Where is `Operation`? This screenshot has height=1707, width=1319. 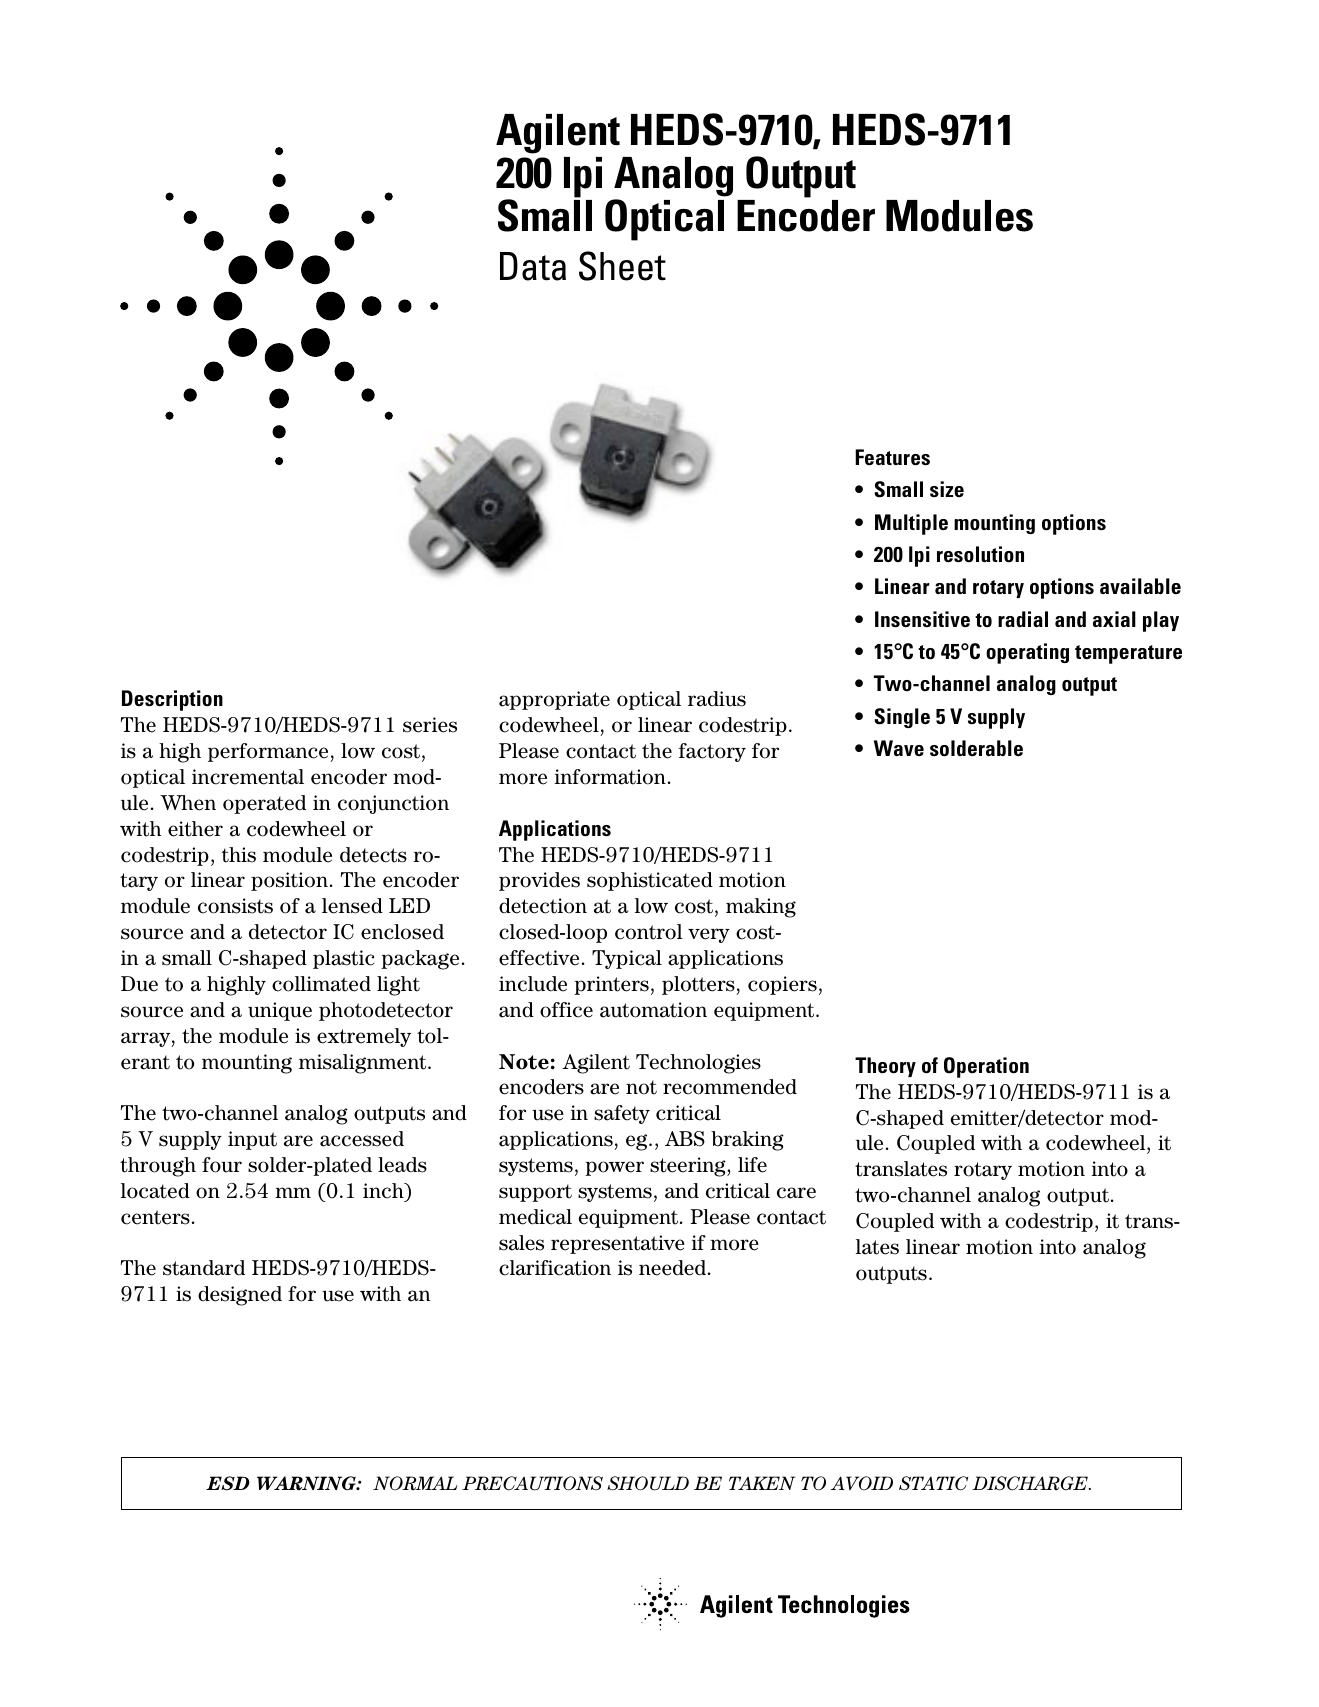
Operation is located at coordinates (986, 1067).
